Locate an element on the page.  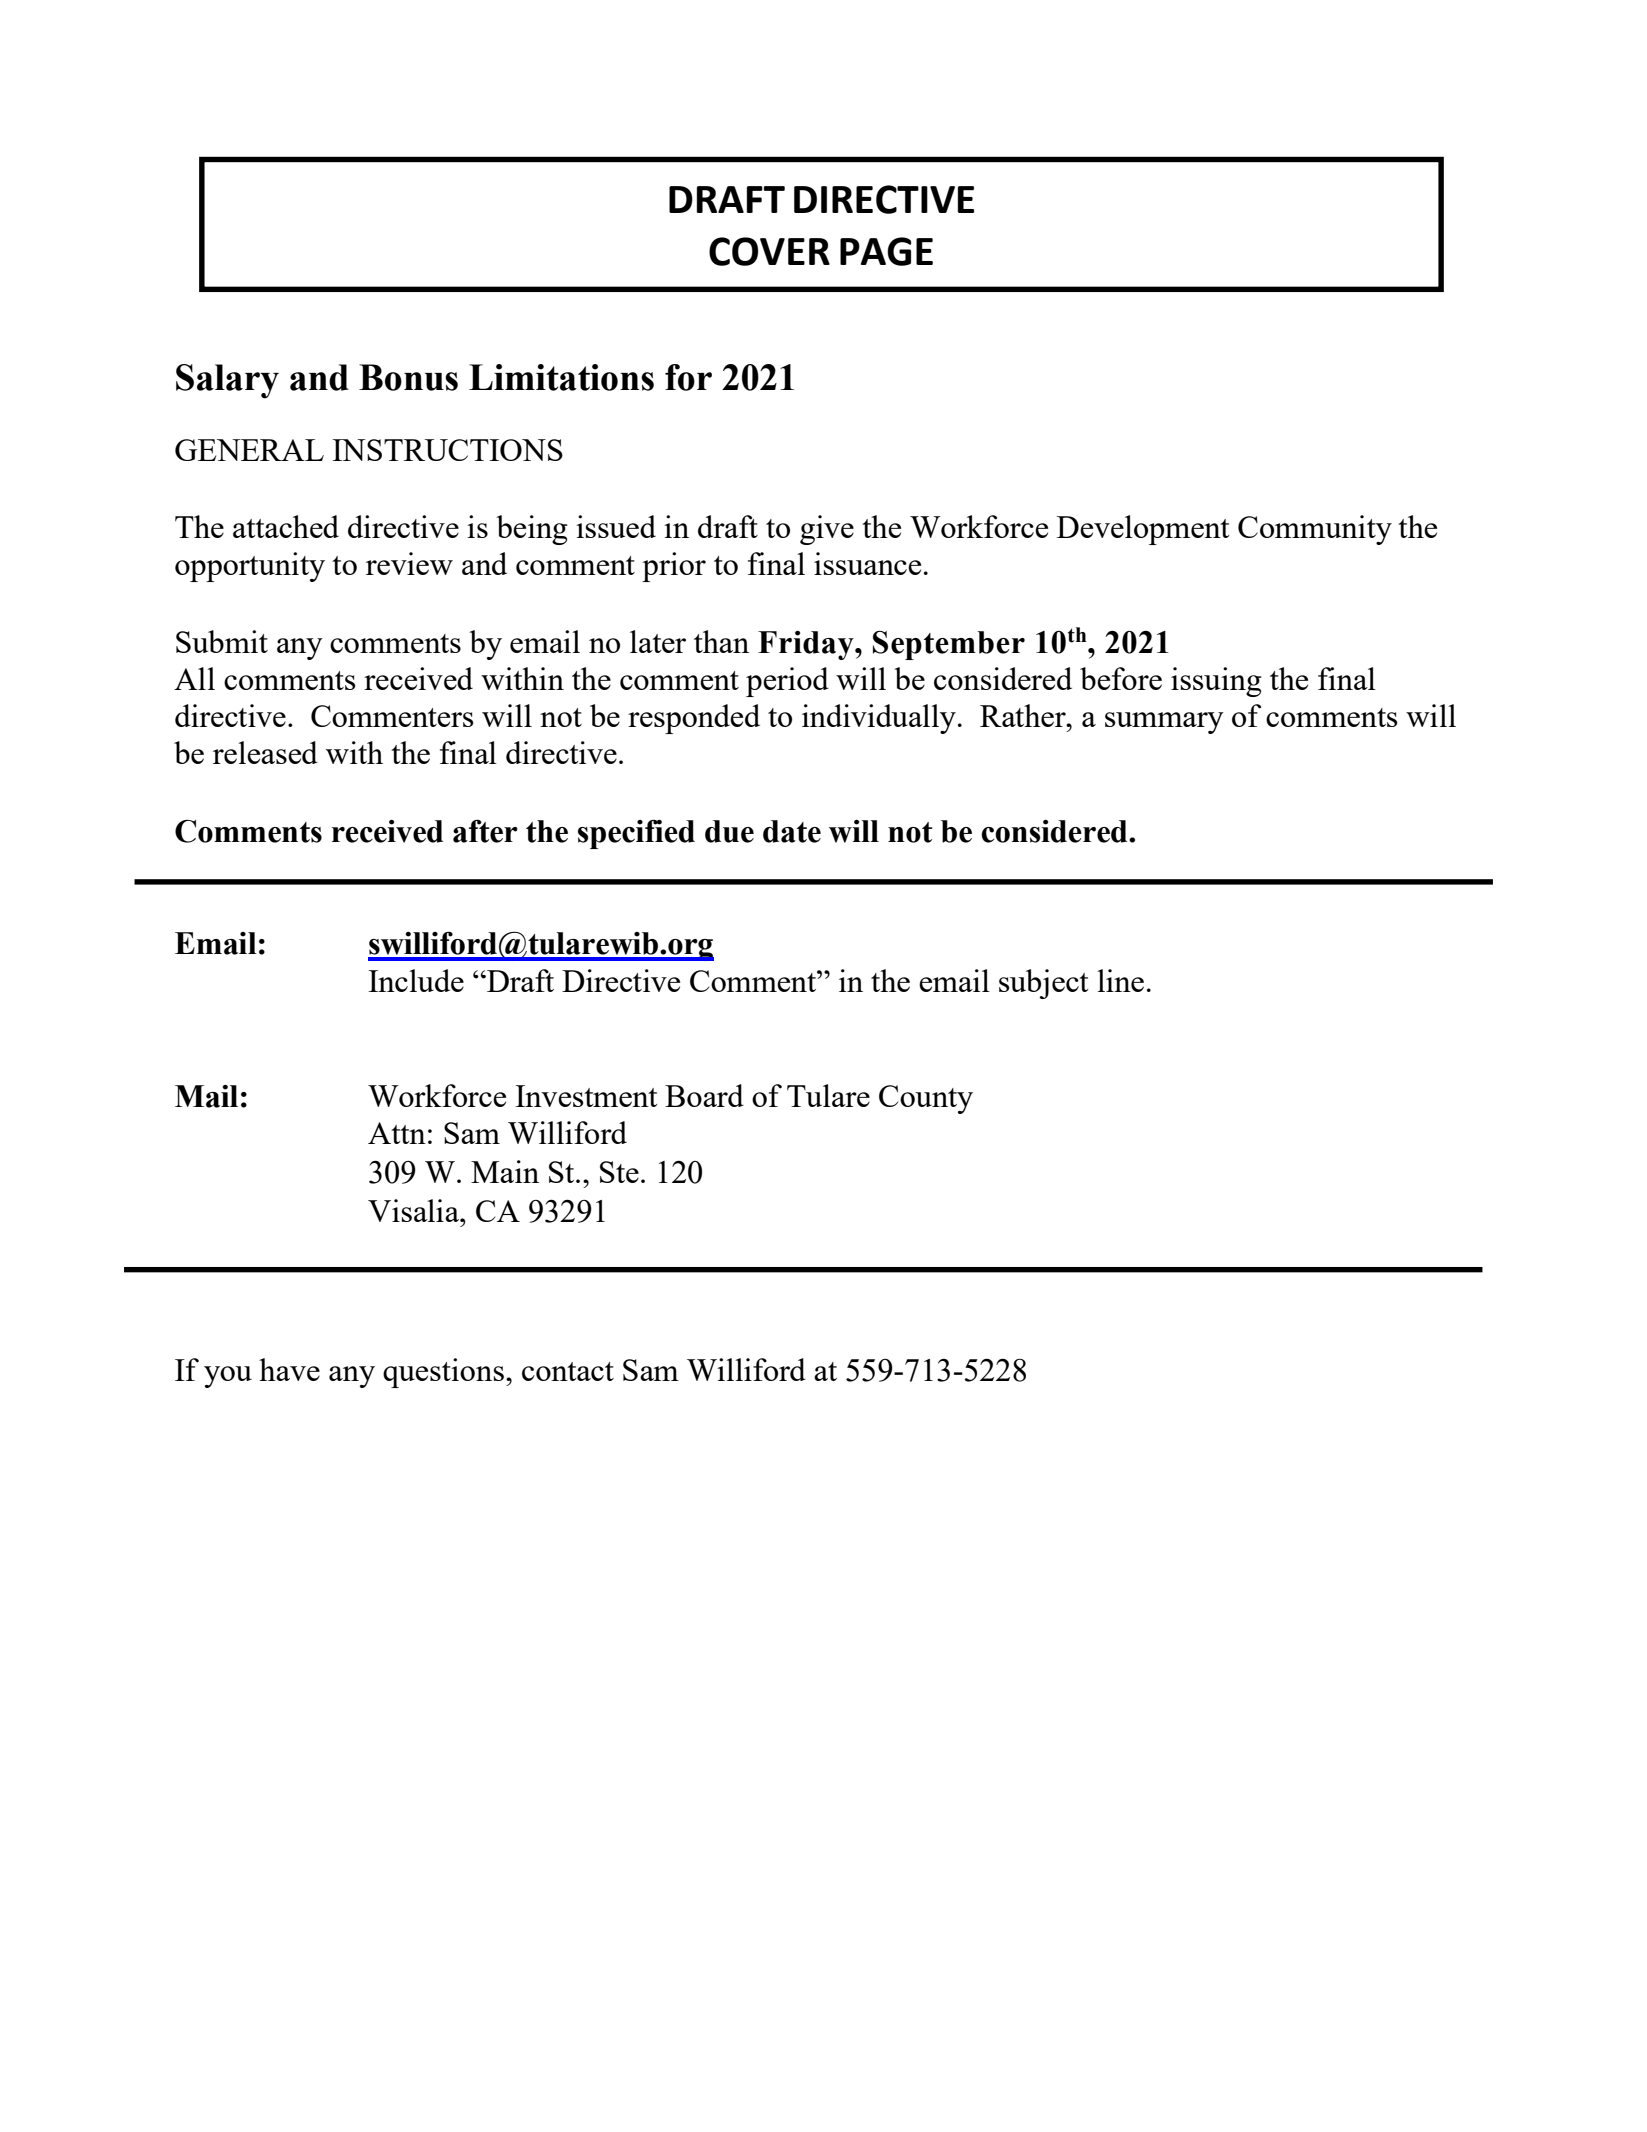
Include is located at coordinates (416, 980).
